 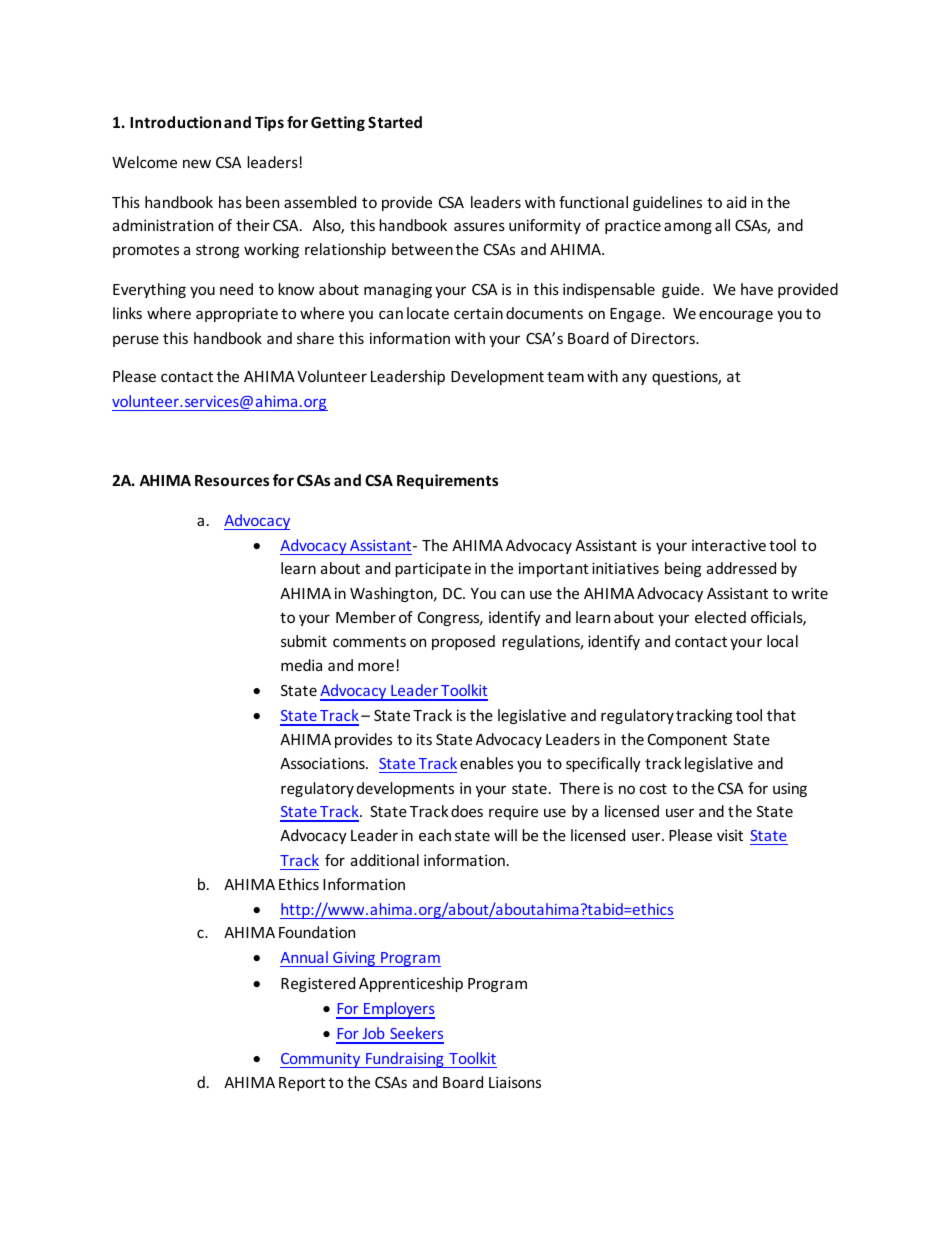 What do you see at coordinates (304, 641) in the screenshot?
I see `submit` at bounding box center [304, 641].
